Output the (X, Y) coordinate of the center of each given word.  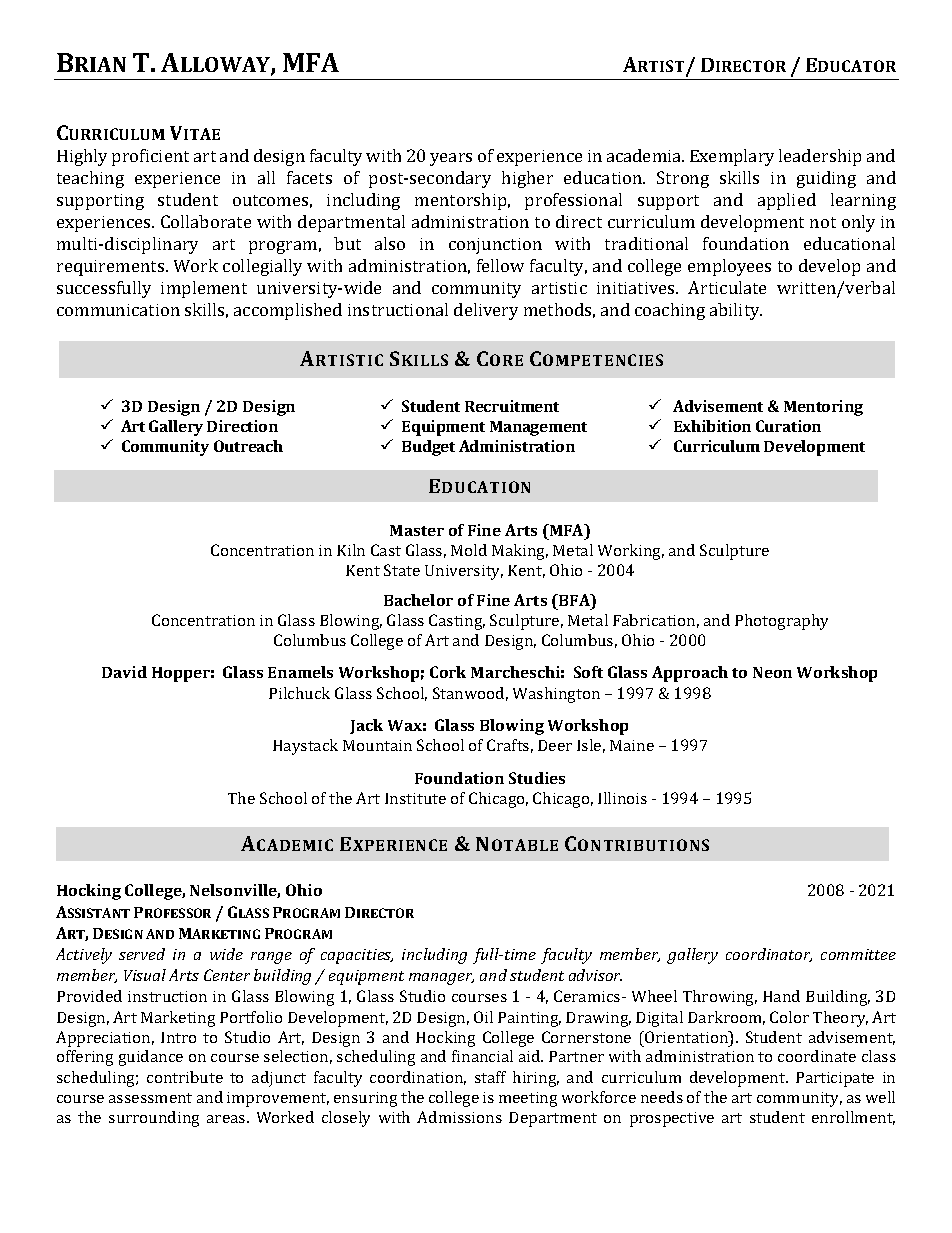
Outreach (248, 446)
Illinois (622, 798)
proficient (150, 157)
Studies (537, 778)
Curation (788, 426)
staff (490, 1077)
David (124, 672)
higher (527, 179)
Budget (428, 448)
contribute (185, 1077)
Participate (835, 1079)
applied (787, 201)
